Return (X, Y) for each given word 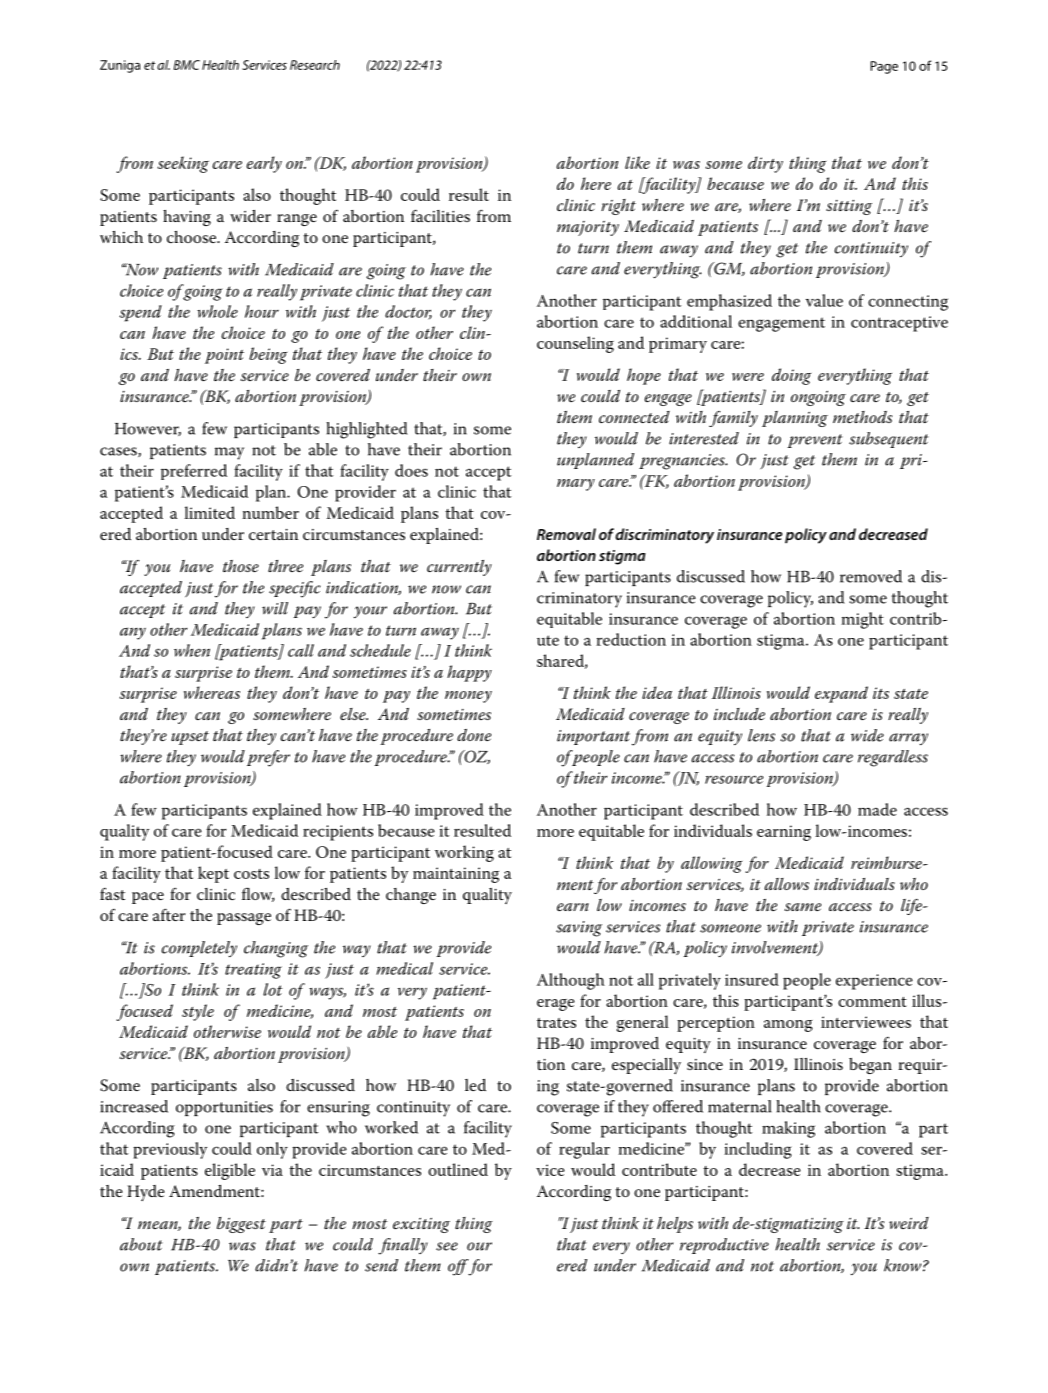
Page (884, 67)
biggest (241, 1225)
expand (841, 694)
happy (469, 673)
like (637, 162)
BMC (187, 65)
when (192, 650)
